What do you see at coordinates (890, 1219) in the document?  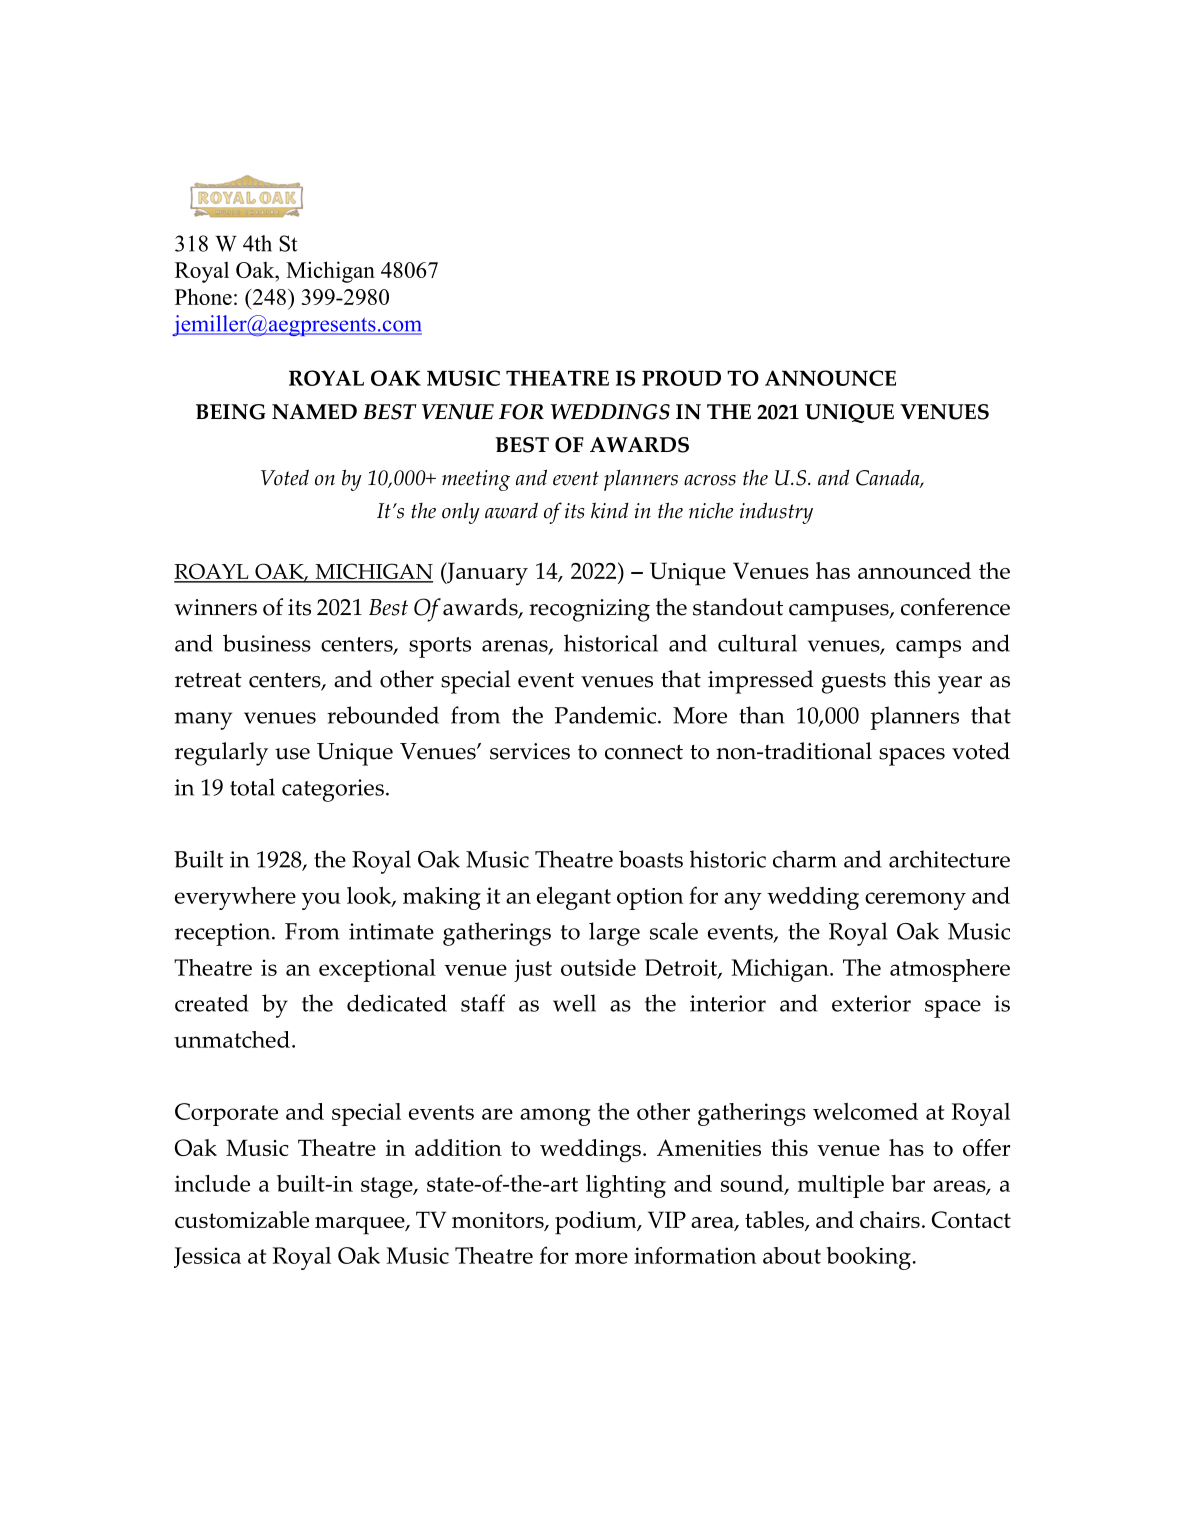 I see `chairs` at bounding box center [890, 1219].
